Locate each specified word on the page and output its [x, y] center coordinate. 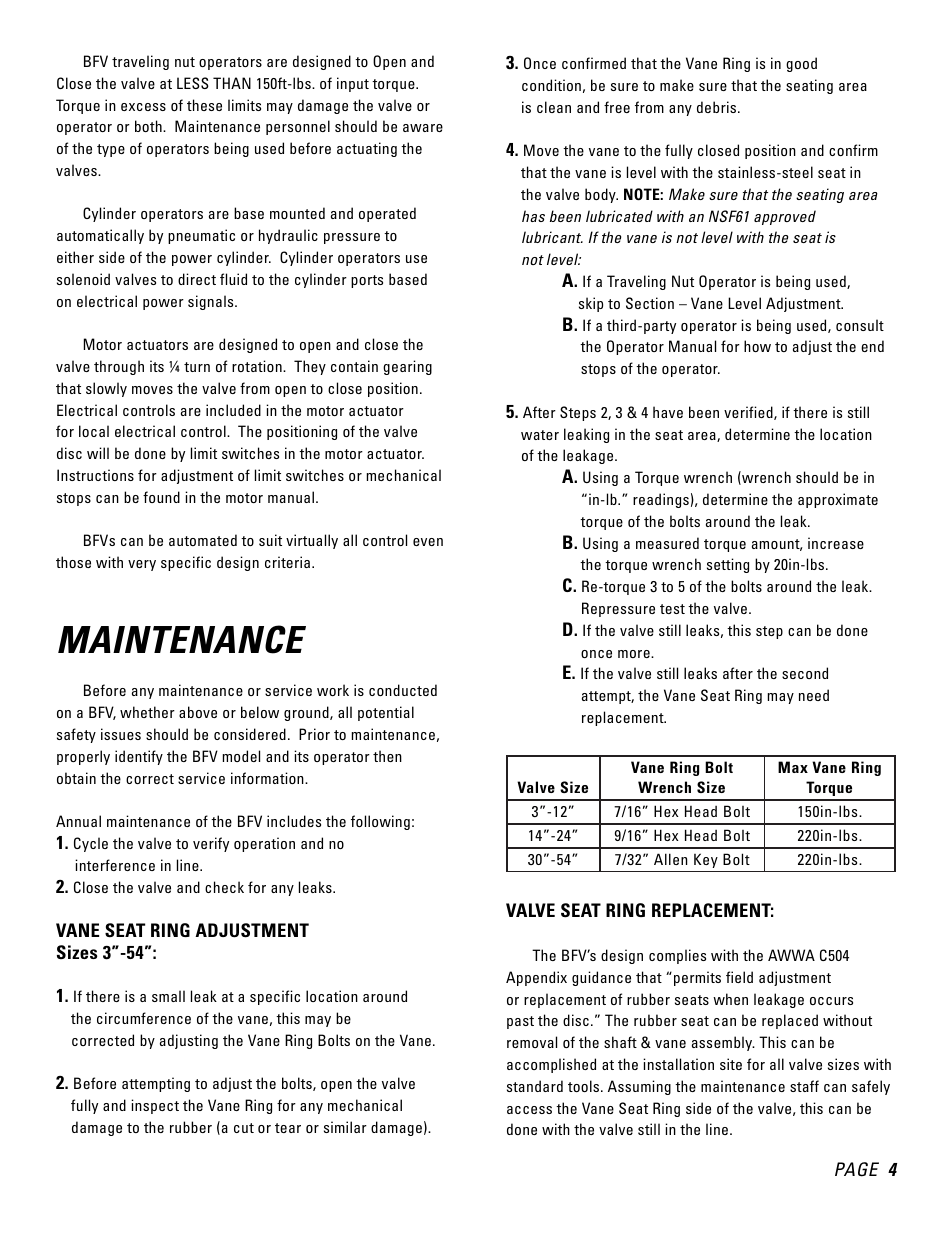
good [801, 64]
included [233, 410]
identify [139, 757]
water [540, 435]
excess [143, 107]
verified [749, 413]
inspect [155, 1106]
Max [793, 767]
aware [423, 128]
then [387, 756]
